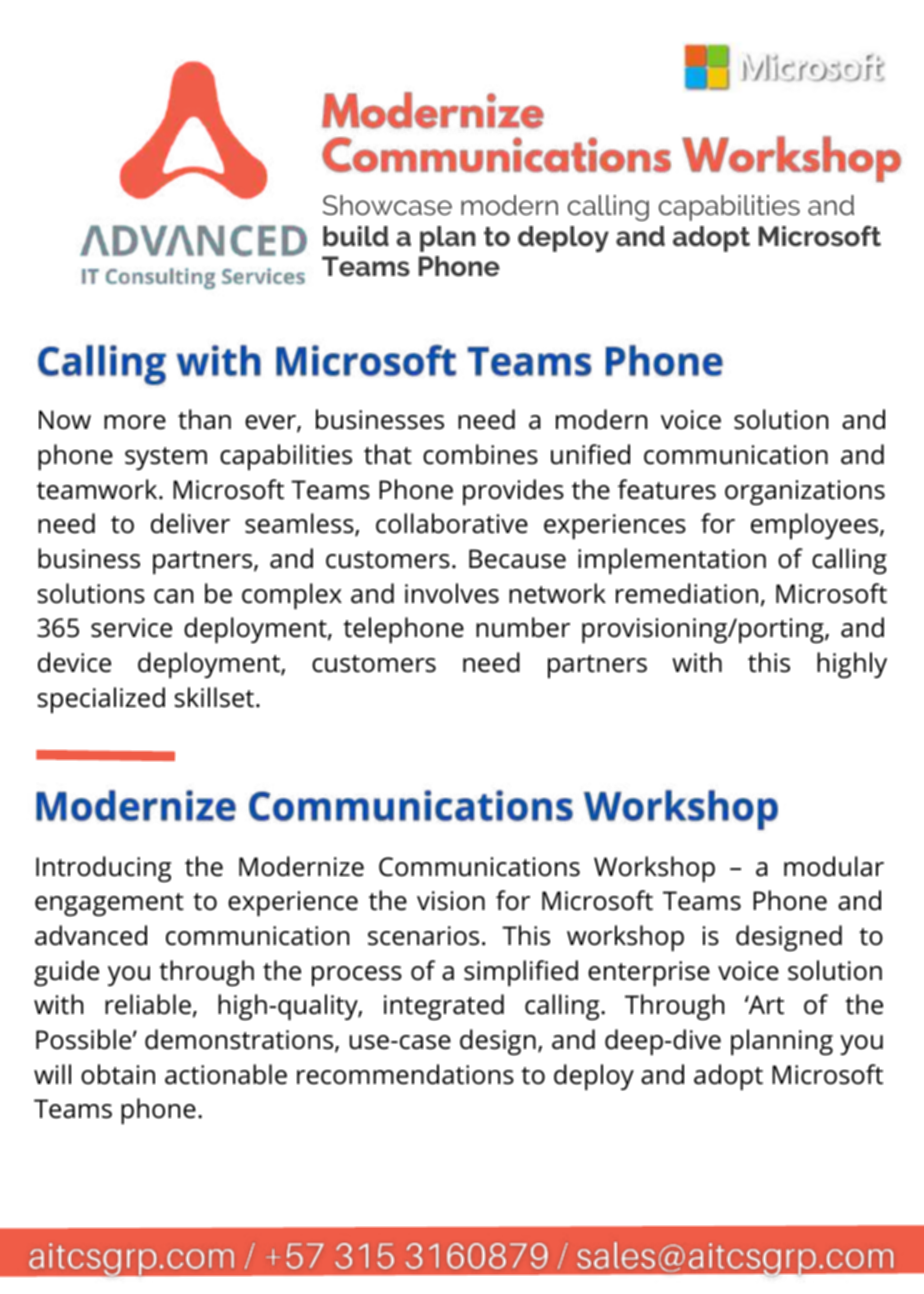 The height and width of the image is (1294, 924). What do you see at coordinates (687, 593) in the image?
I see `remediation` at bounding box center [687, 593].
